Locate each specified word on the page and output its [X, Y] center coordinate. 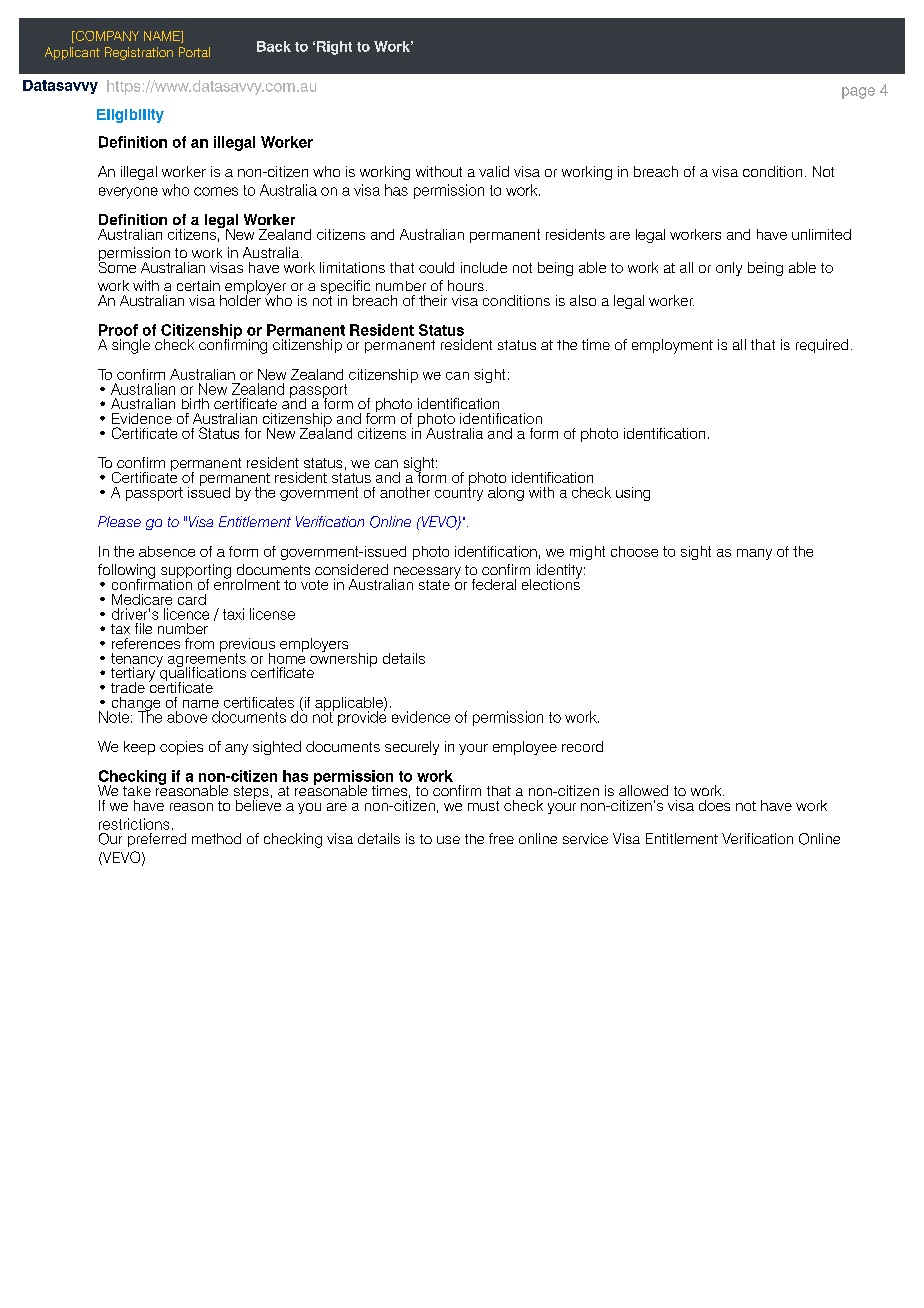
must [483, 806]
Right [334, 48]
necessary [426, 574]
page [858, 93]
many [754, 554]
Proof [118, 330]
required [822, 346]
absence [167, 551]
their [433, 300]
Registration [139, 53]
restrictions [134, 824]
